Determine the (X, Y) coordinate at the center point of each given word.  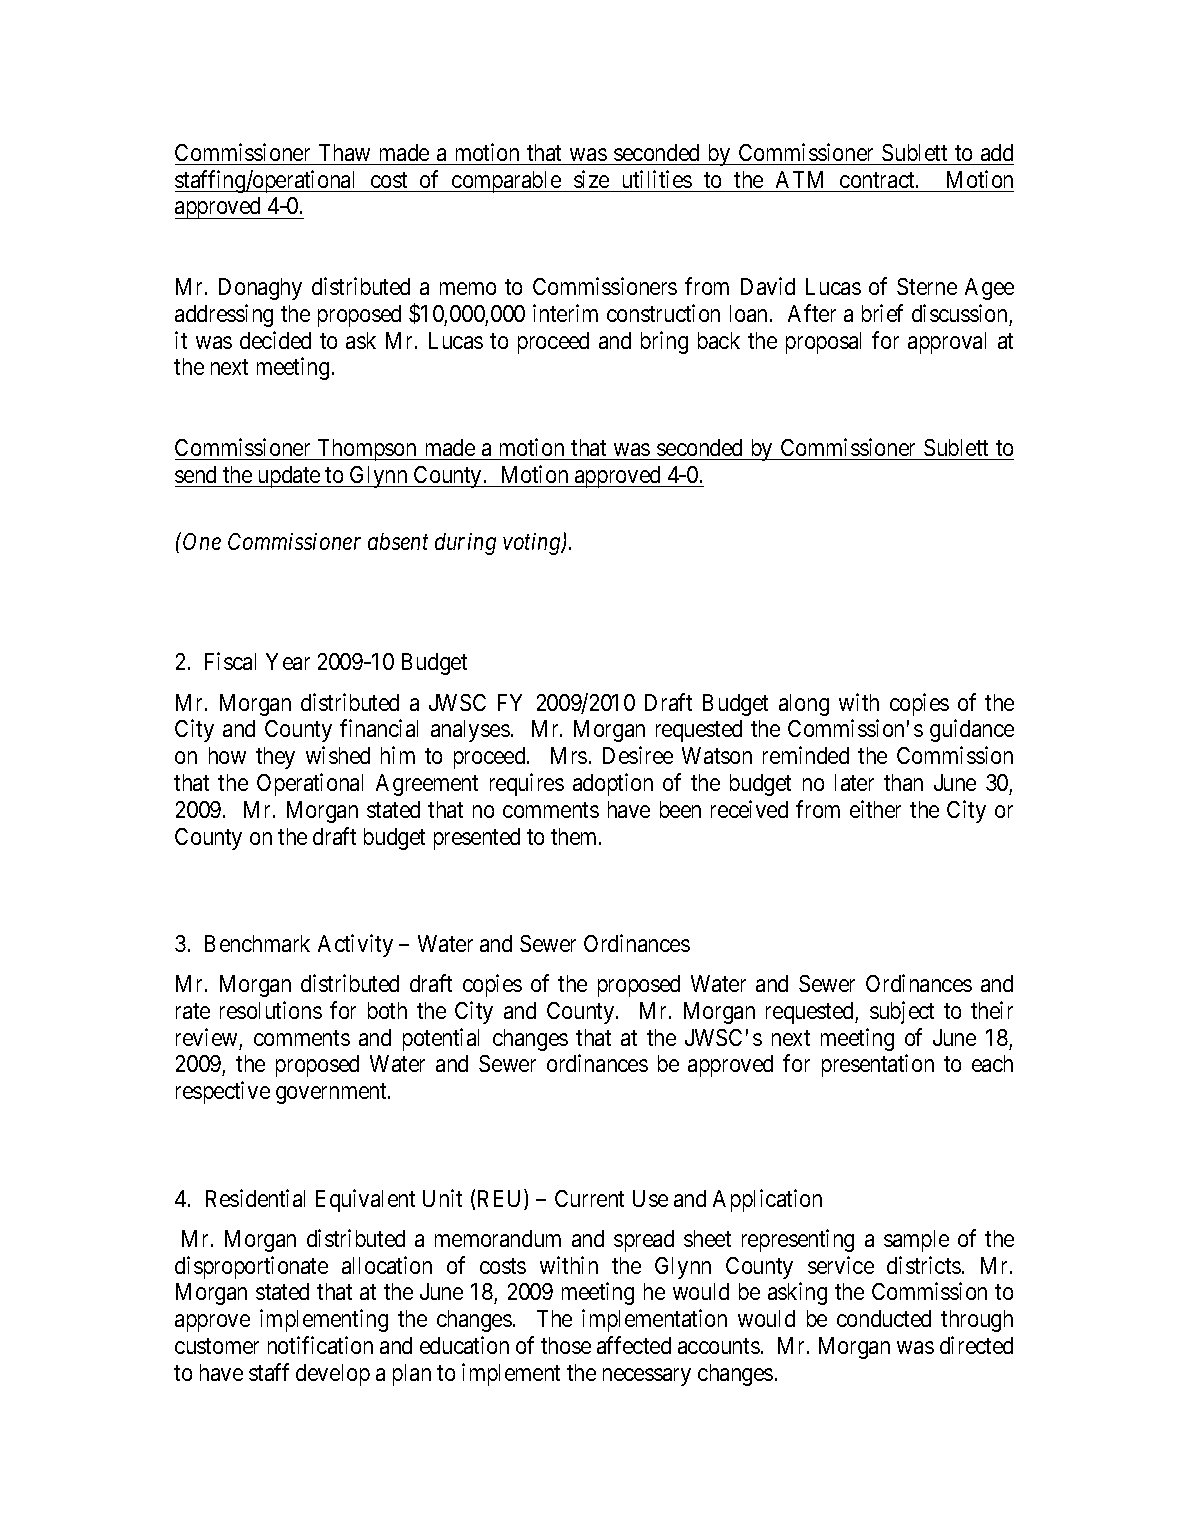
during (465, 544)
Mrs (569, 755)
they (275, 758)
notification (320, 1345)
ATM (799, 179)
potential (441, 1039)
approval (947, 343)
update (288, 477)
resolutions (271, 1010)
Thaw (344, 152)
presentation (878, 1066)
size (591, 179)
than (903, 782)
